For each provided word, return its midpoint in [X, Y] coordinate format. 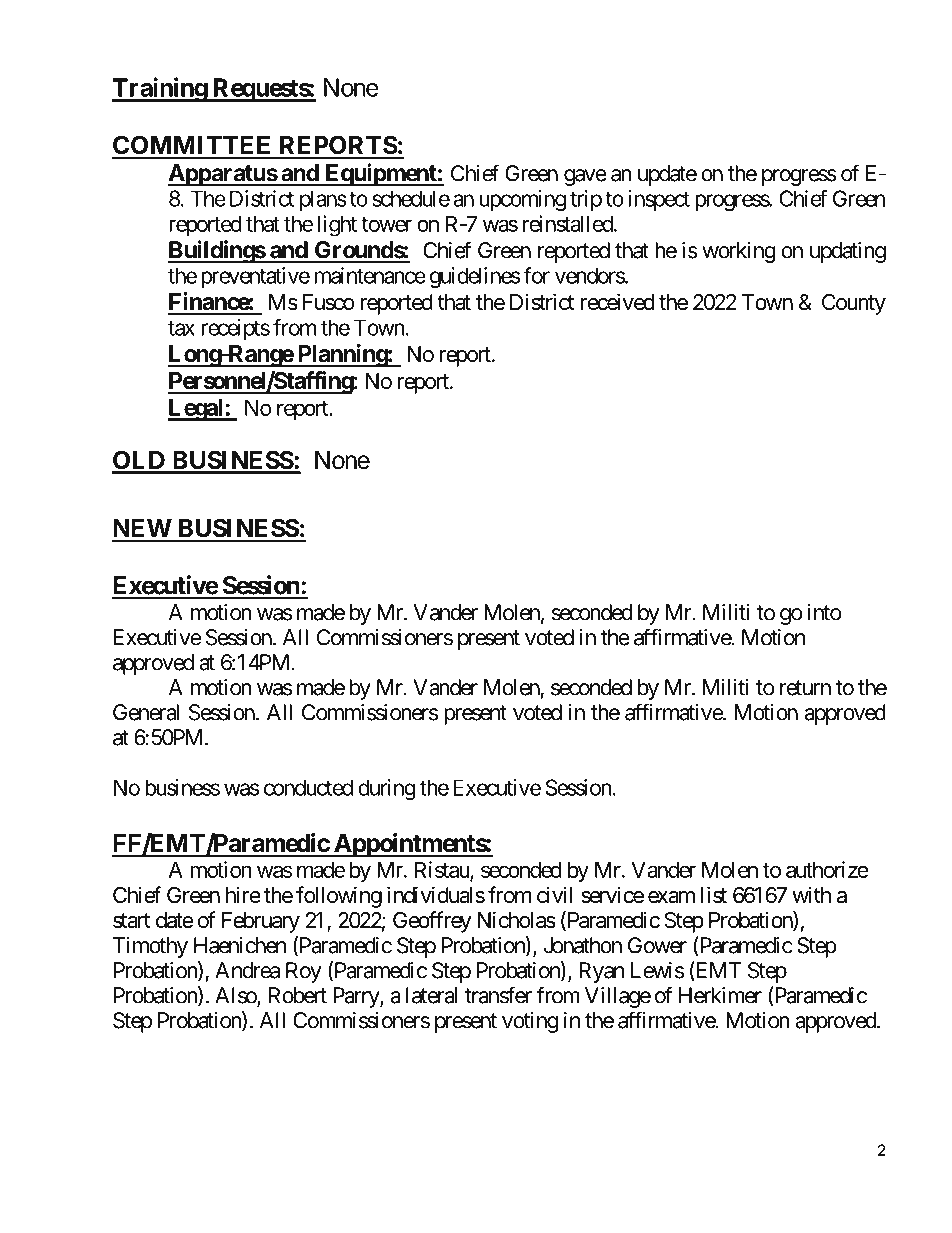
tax [181, 328]
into [824, 612]
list [714, 895]
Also [236, 996]
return [805, 688]
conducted [308, 787]
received [617, 302]
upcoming [522, 200]
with [811, 894]
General [146, 712]
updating [848, 252]
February [261, 922]
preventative [255, 277]
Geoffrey [432, 922]
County [854, 304]
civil [555, 895]
